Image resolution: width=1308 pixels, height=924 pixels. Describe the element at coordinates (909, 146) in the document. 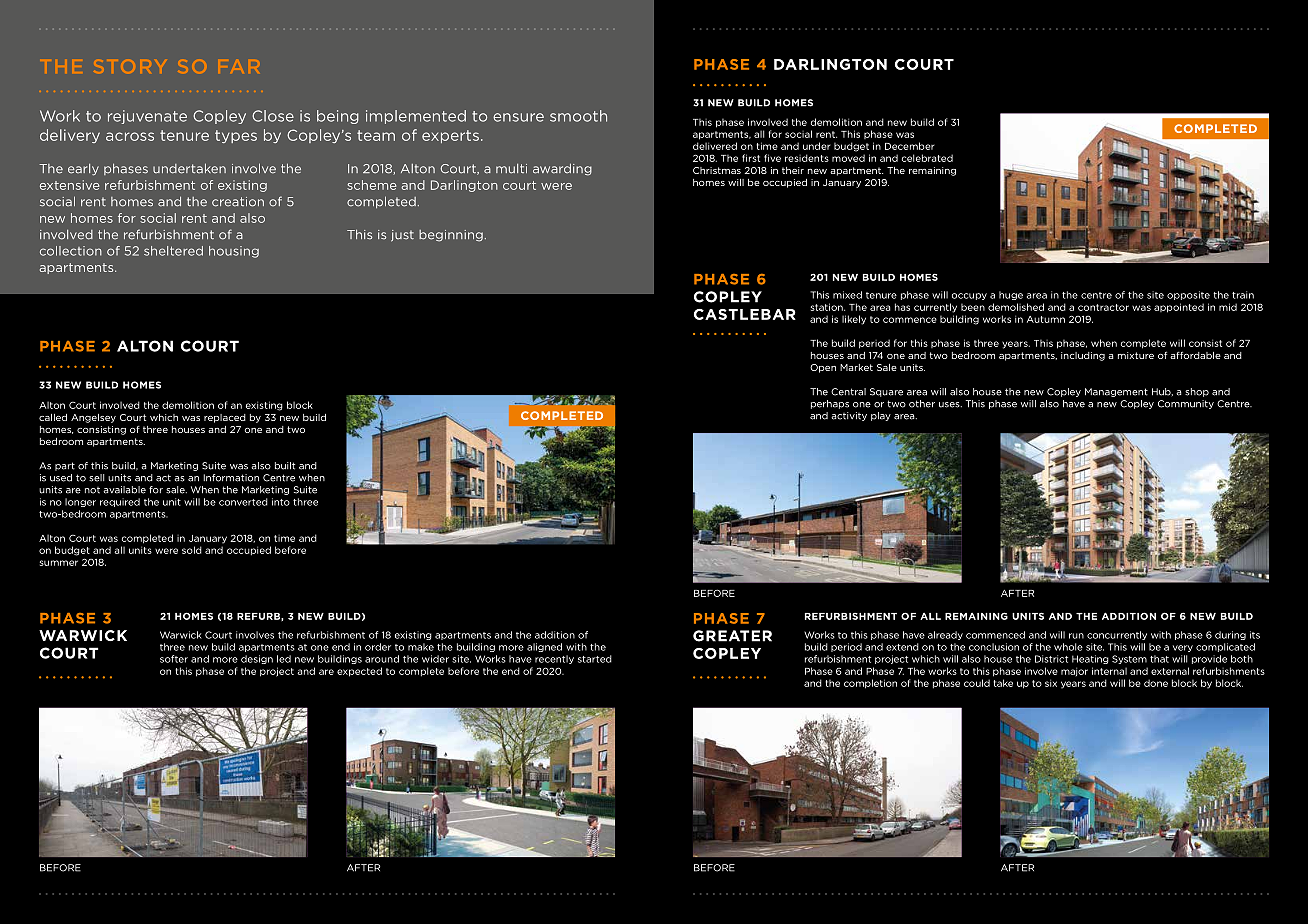

I see `December` at that location.
